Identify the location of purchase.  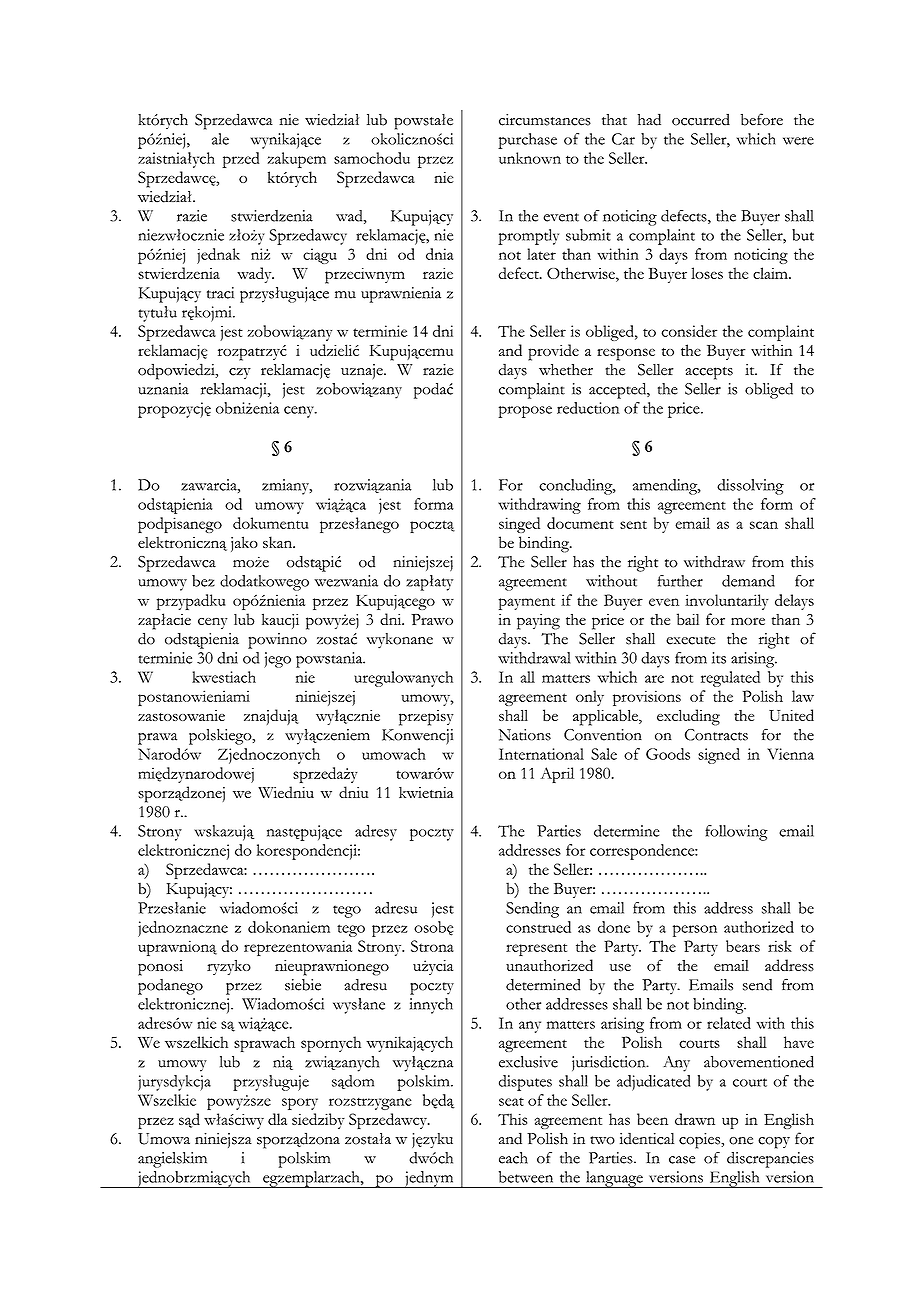
(527, 141).
